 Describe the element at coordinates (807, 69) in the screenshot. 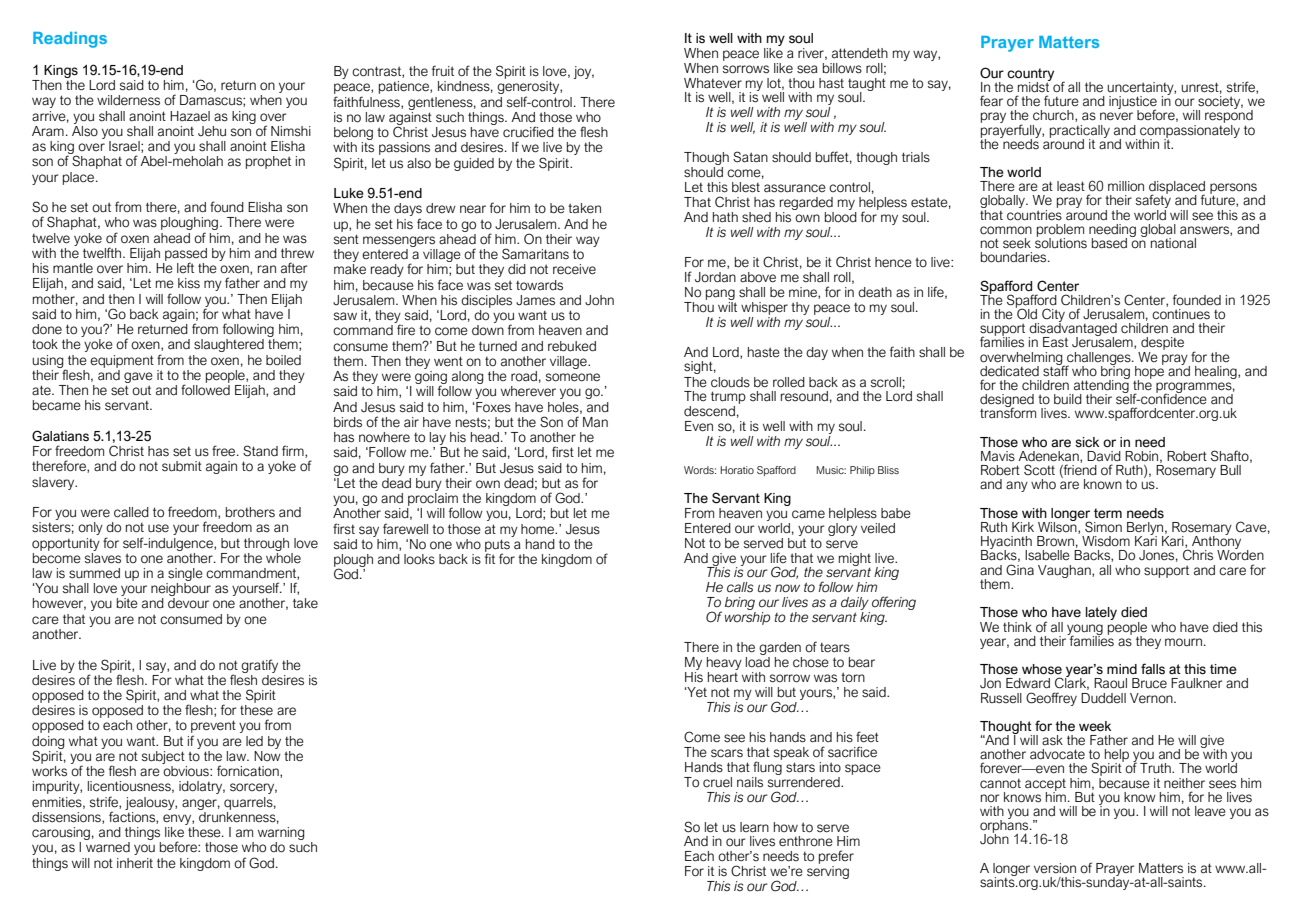

I see `sea` at that location.
